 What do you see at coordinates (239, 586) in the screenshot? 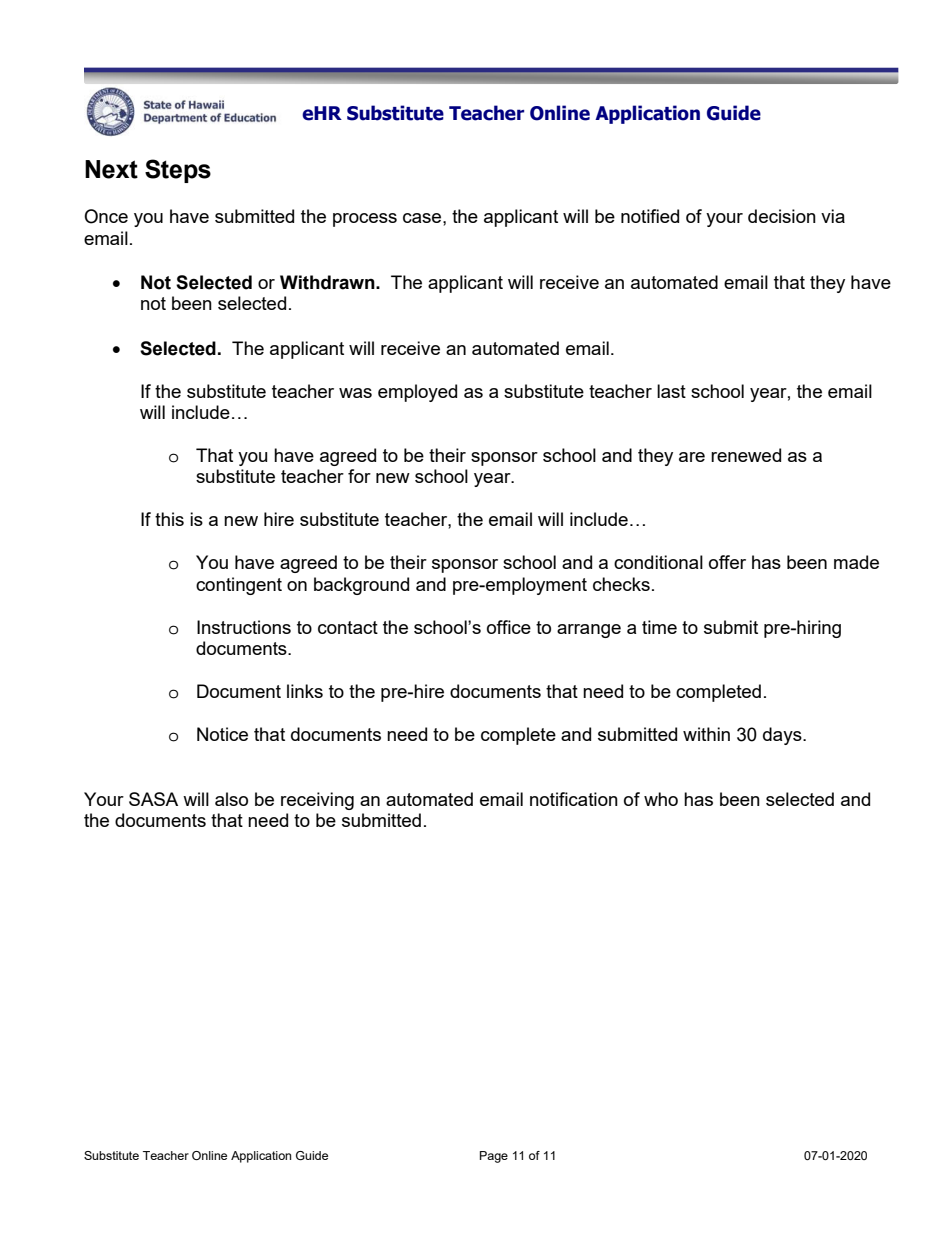
I see `contingent` at bounding box center [239, 586].
